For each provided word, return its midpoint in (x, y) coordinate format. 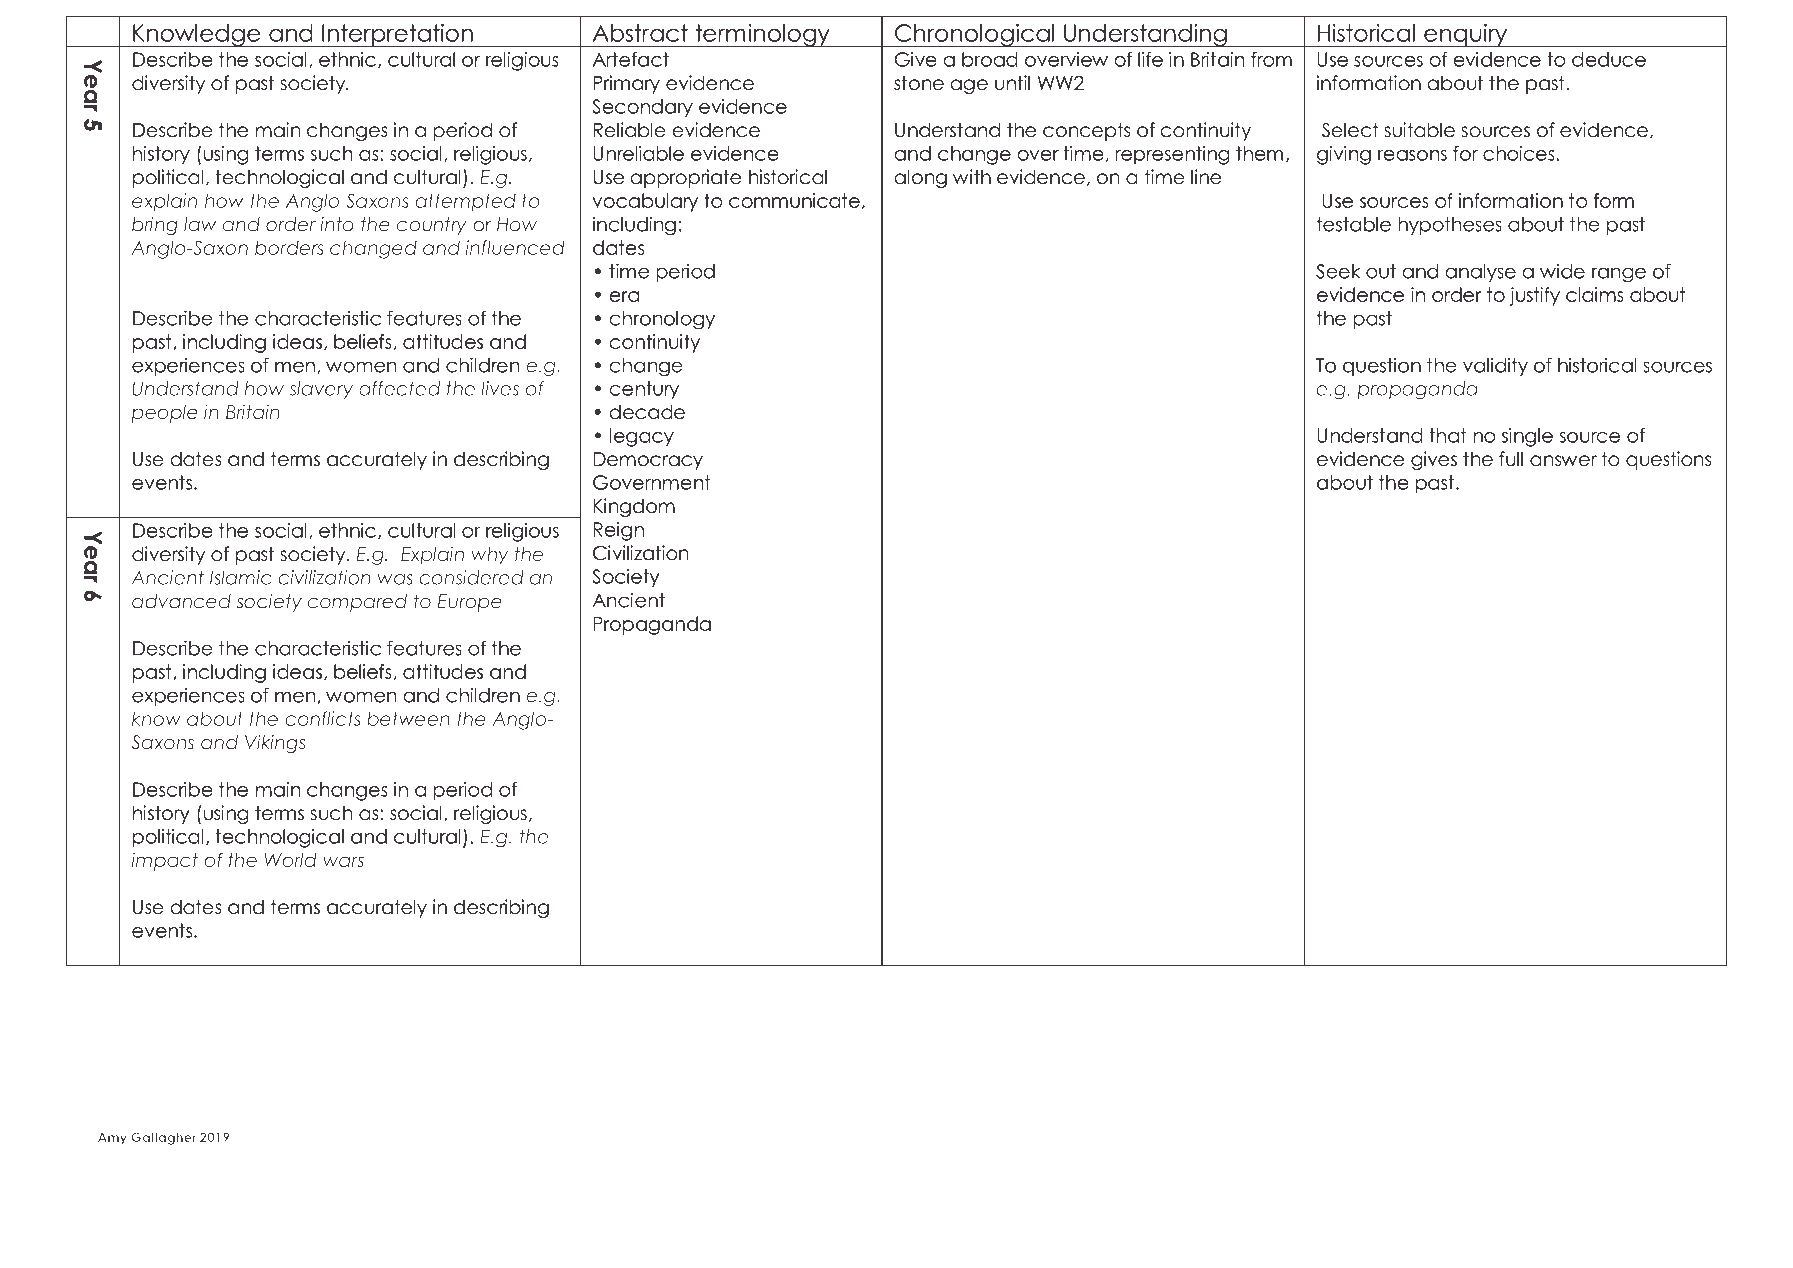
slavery (321, 390)
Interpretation (397, 35)
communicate (794, 200)
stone (919, 83)
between (408, 718)
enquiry (1466, 35)
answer (1563, 461)
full (1511, 459)
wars (343, 861)
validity (1495, 366)
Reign (618, 531)
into (337, 224)
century (644, 390)
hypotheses (1450, 226)
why (489, 556)
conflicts (323, 718)
